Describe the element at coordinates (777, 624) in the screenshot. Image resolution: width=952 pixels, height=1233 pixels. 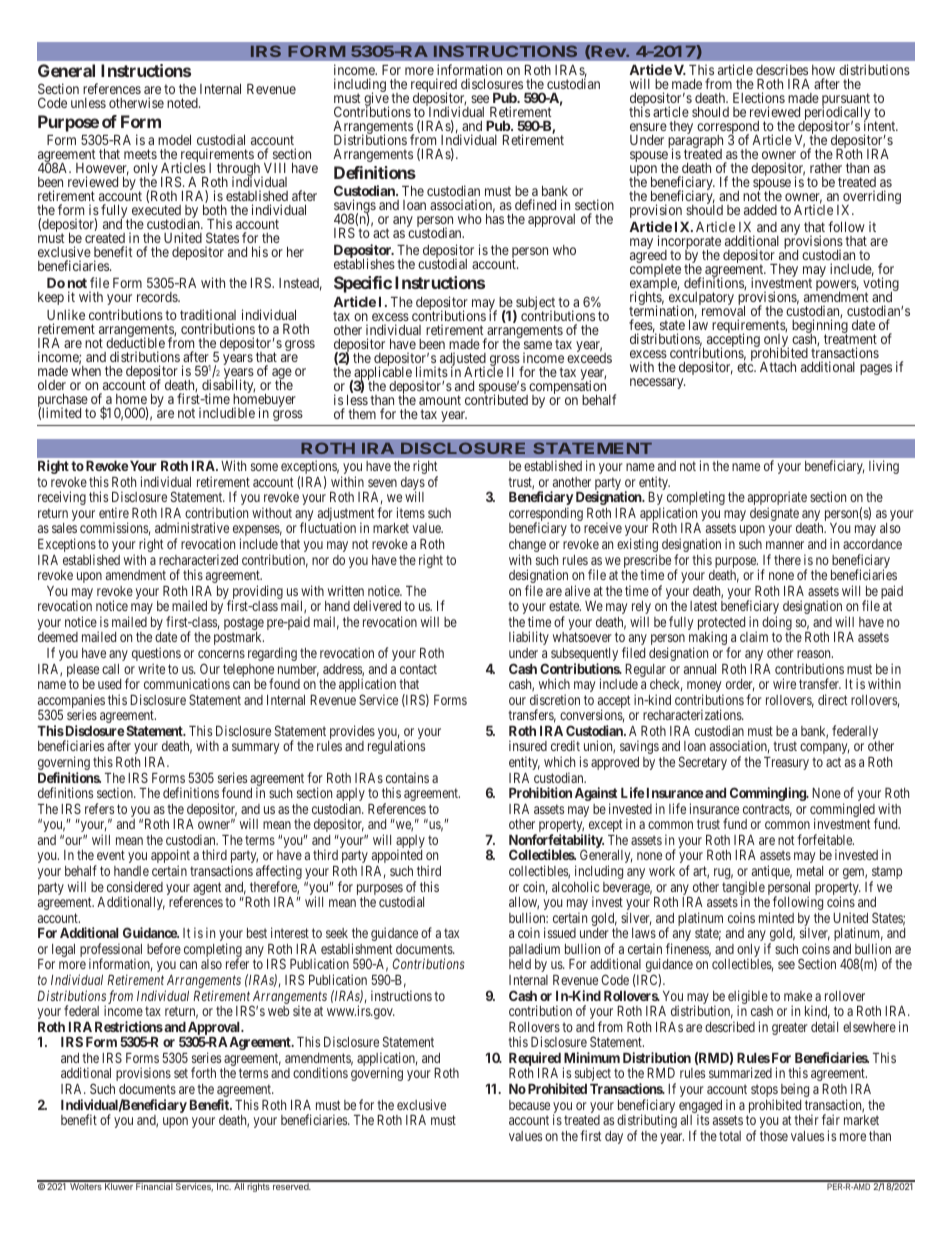
I see `doing` at that location.
